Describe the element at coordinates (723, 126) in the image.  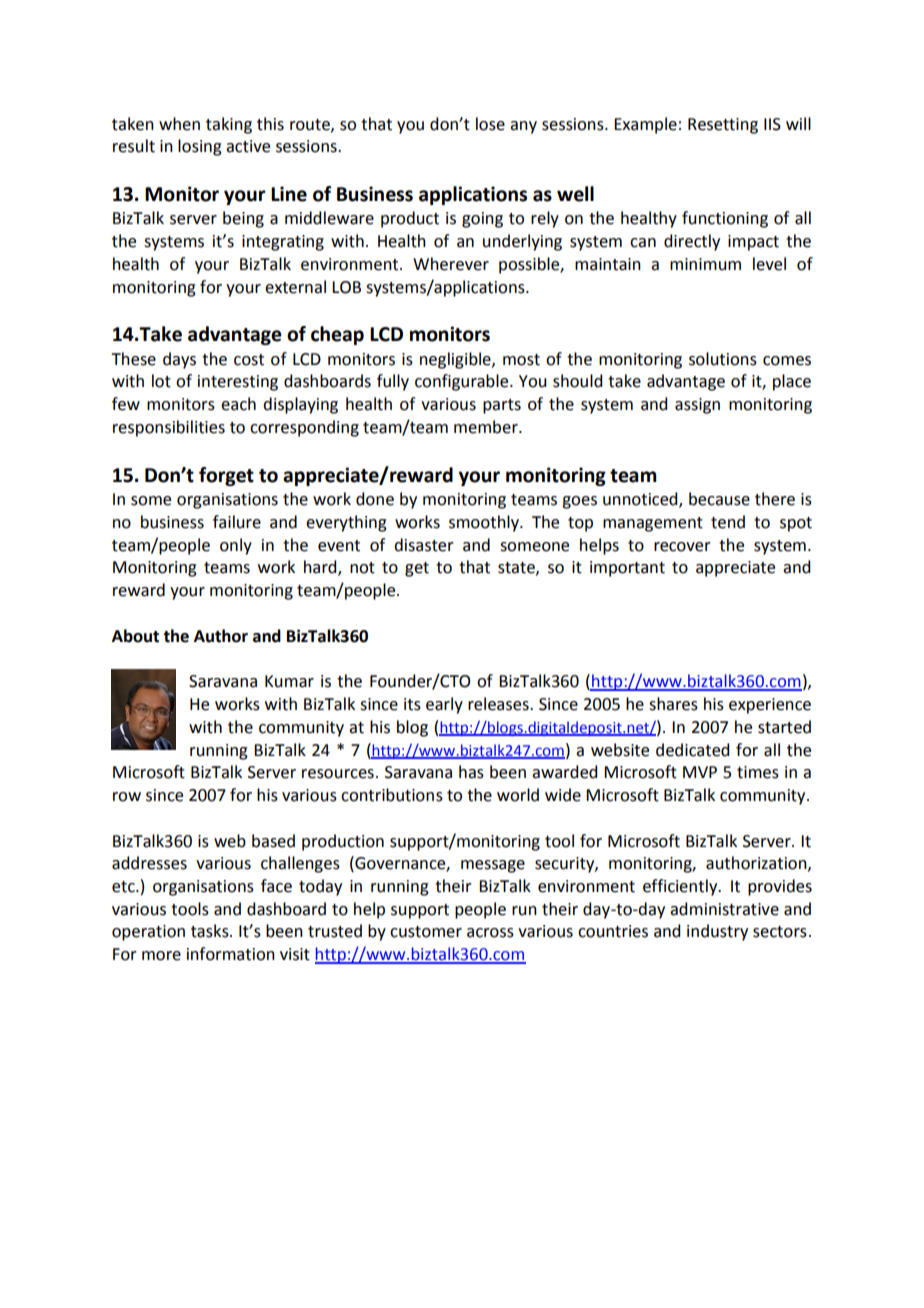
I see `Resetting` at that location.
